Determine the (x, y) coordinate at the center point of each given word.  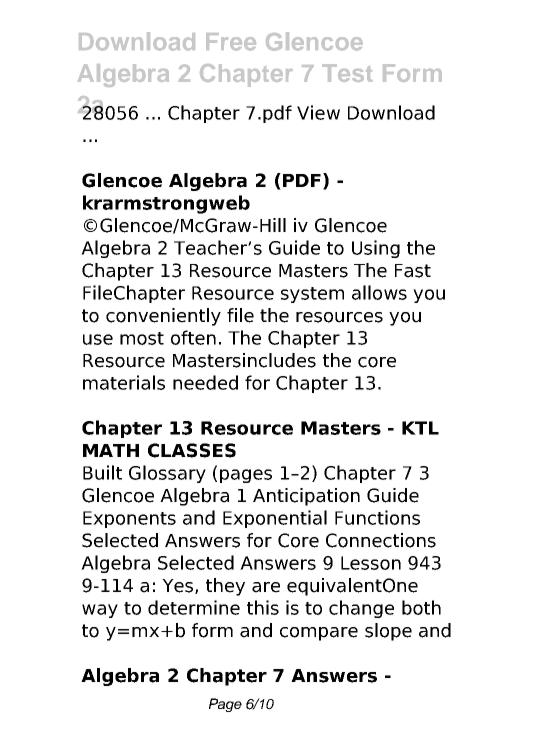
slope (388, 632)
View (318, 112)
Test (347, 73)
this (263, 607)
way (100, 611)
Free (231, 42)
